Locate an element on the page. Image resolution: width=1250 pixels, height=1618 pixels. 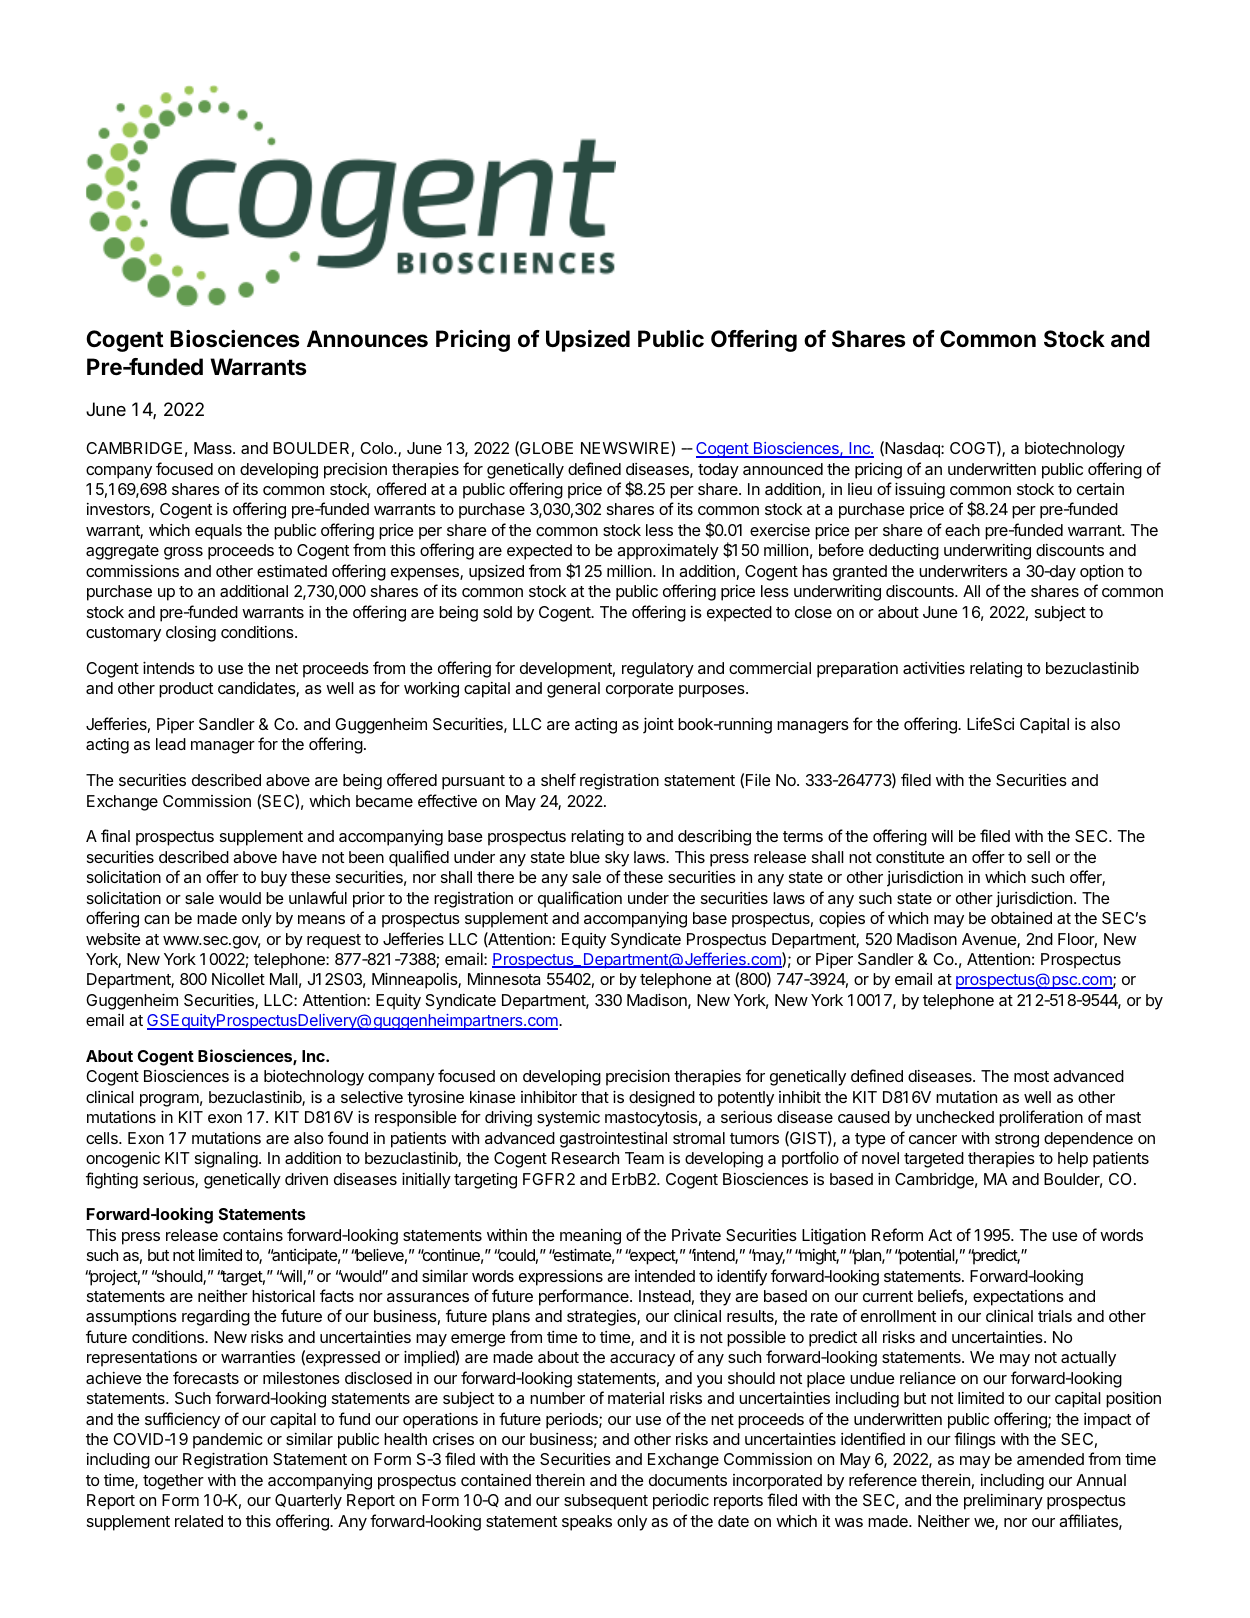
issuing is located at coordinates (920, 490).
